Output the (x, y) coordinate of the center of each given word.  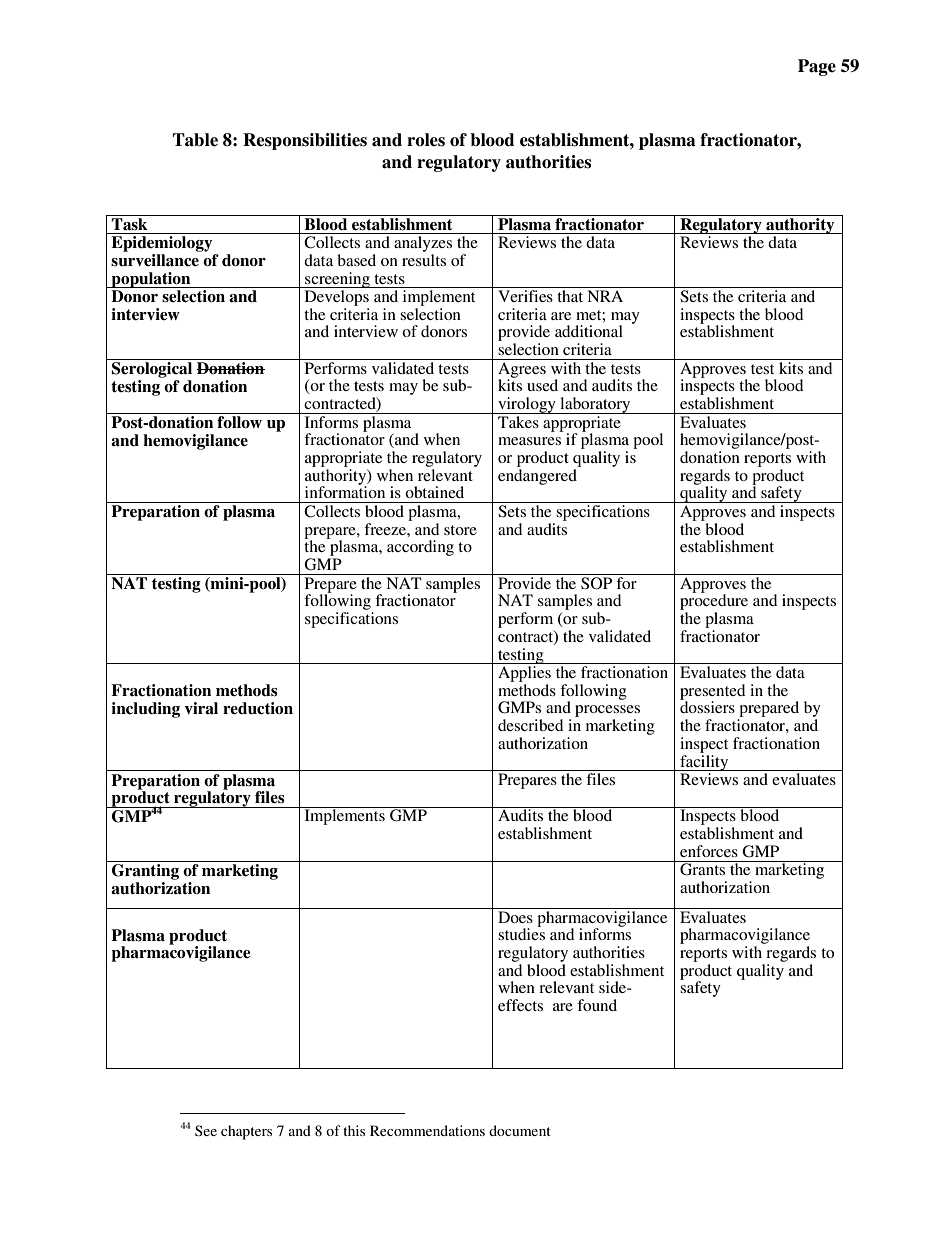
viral (201, 708)
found (597, 1005)
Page (817, 67)
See (206, 1130)
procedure (714, 602)
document (520, 1130)
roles (426, 140)
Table (195, 140)
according (420, 548)
